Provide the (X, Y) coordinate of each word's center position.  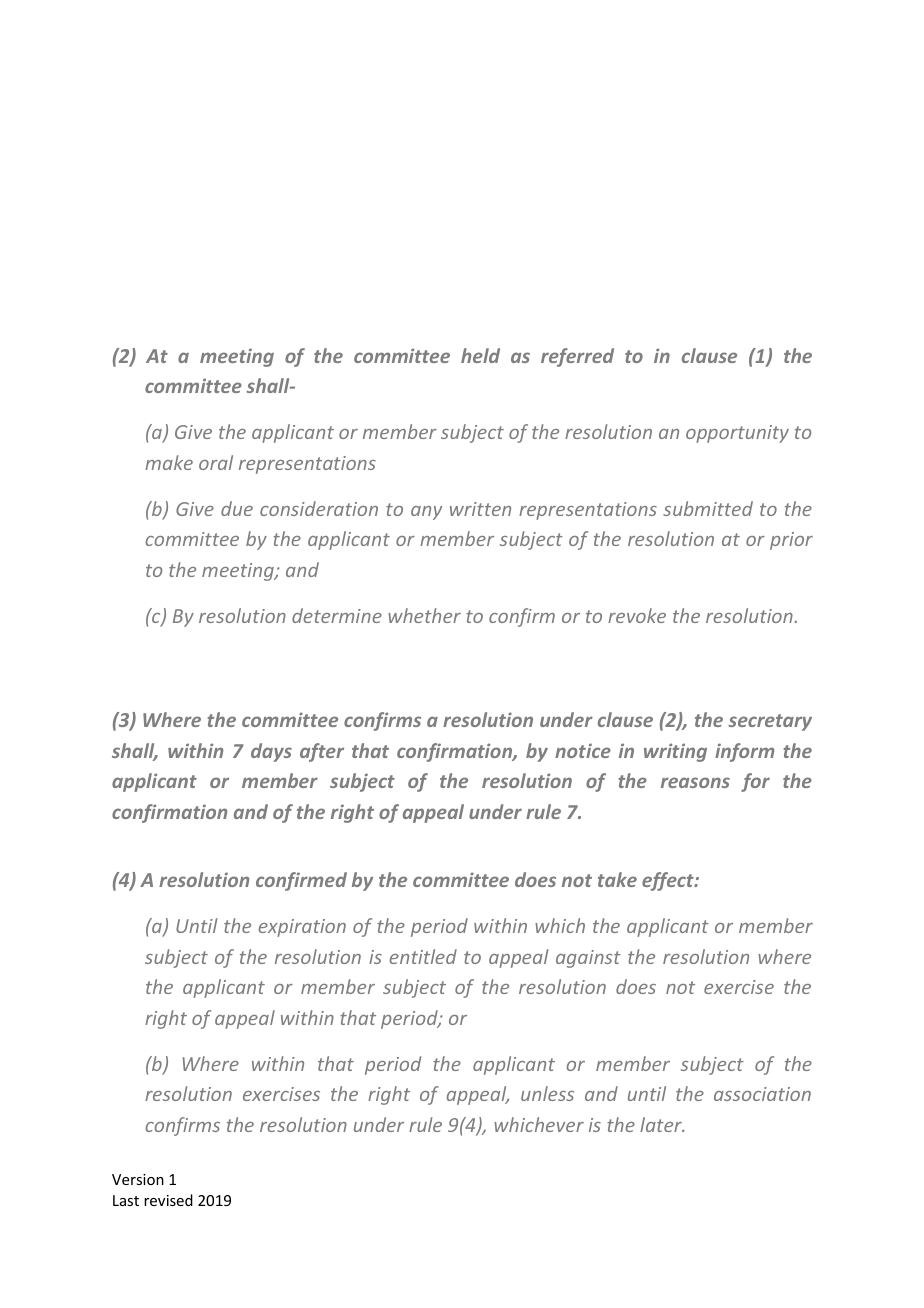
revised (168, 1200)
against (588, 959)
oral (216, 462)
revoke (637, 615)
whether (424, 615)
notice (583, 750)
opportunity (737, 434)
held (480, 355)
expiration (302, 928)
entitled (423, 956)
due (237, 508)
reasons (695, 782)
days (271, 752)
